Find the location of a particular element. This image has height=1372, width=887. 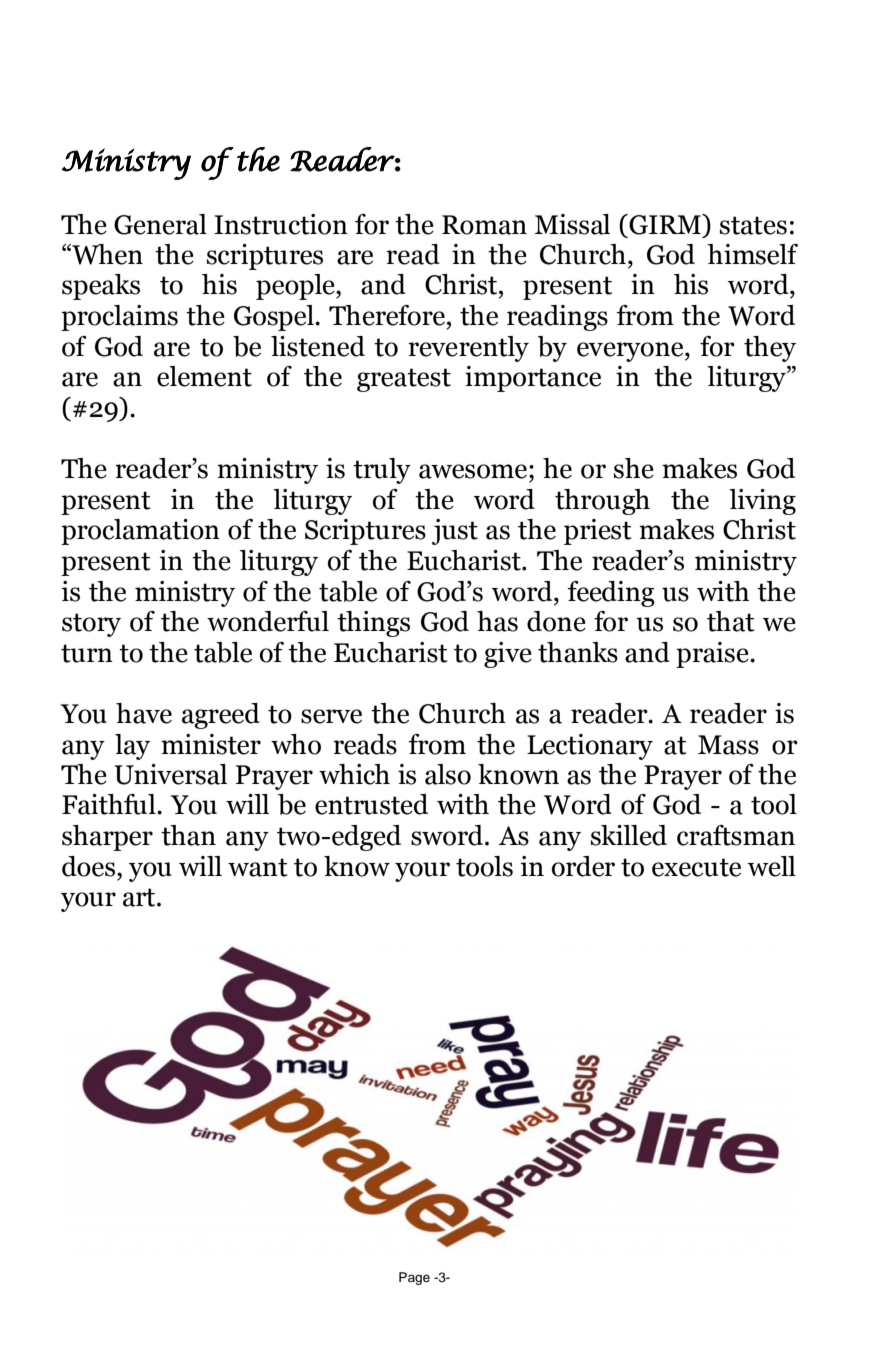

proclamation is located at coordinates (140, 532).
